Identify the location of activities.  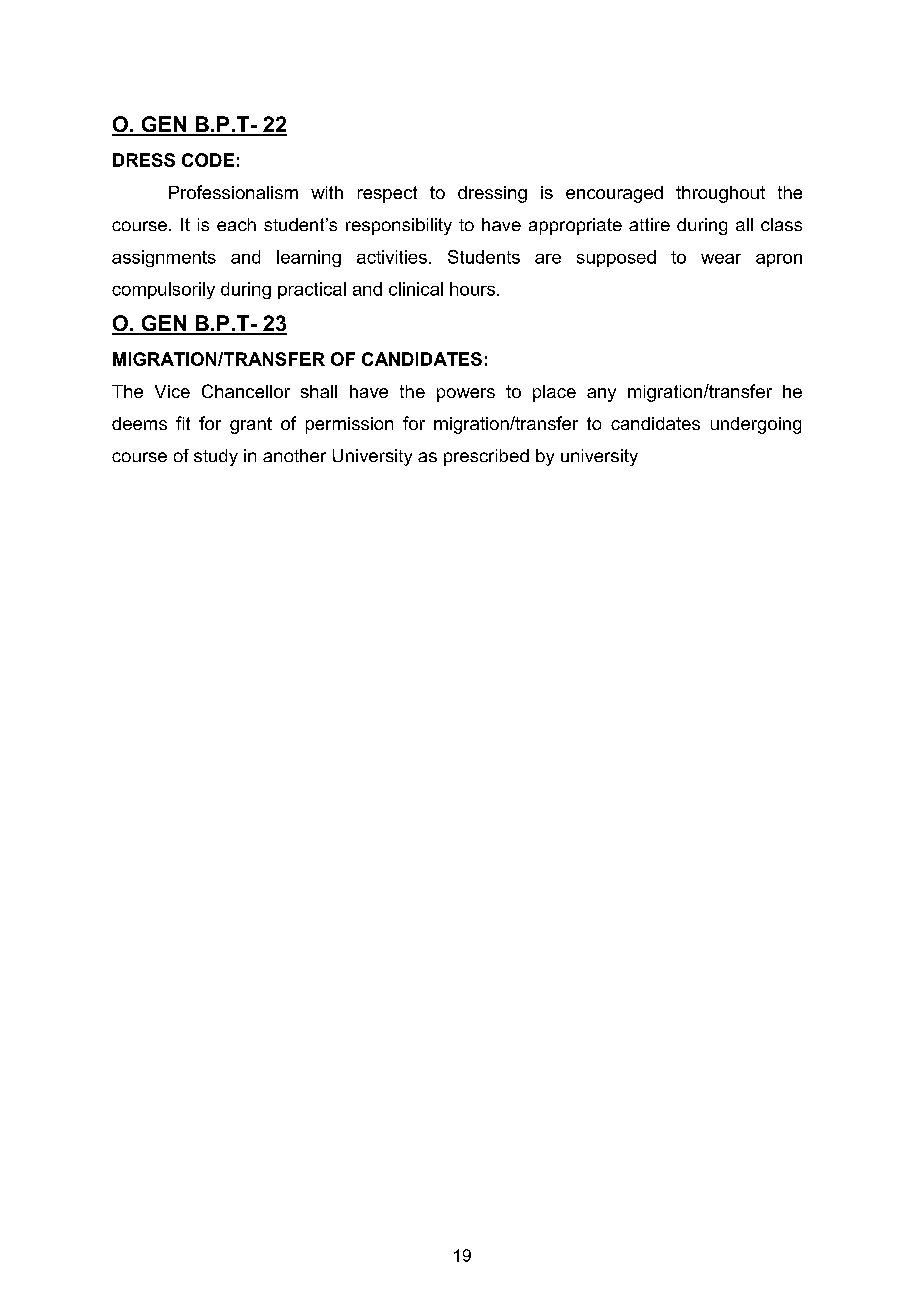
(392, 257).
